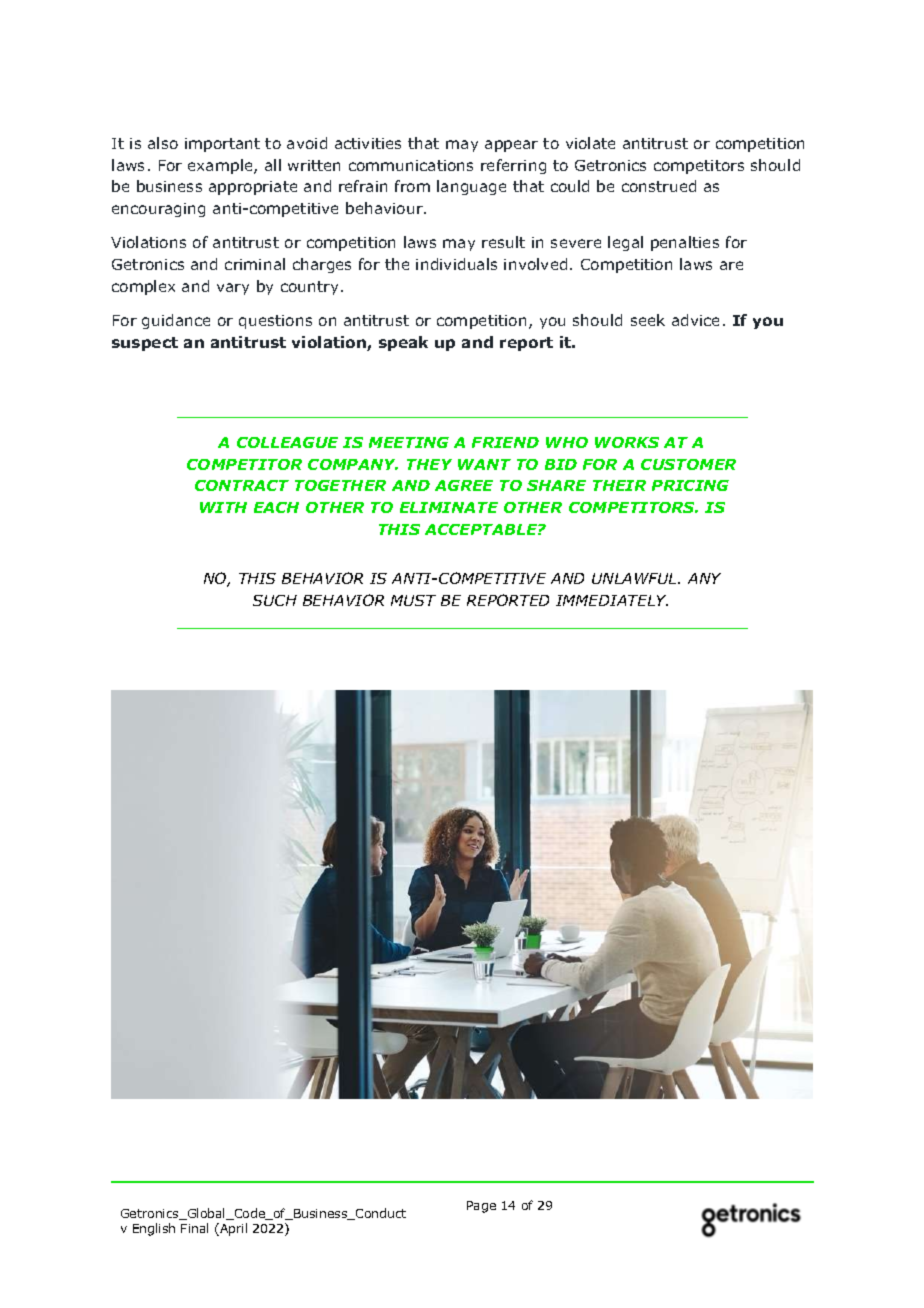  Describe the element at coordinates (612, 600) in the page. I see `IMMEDIATELY` at that location.
